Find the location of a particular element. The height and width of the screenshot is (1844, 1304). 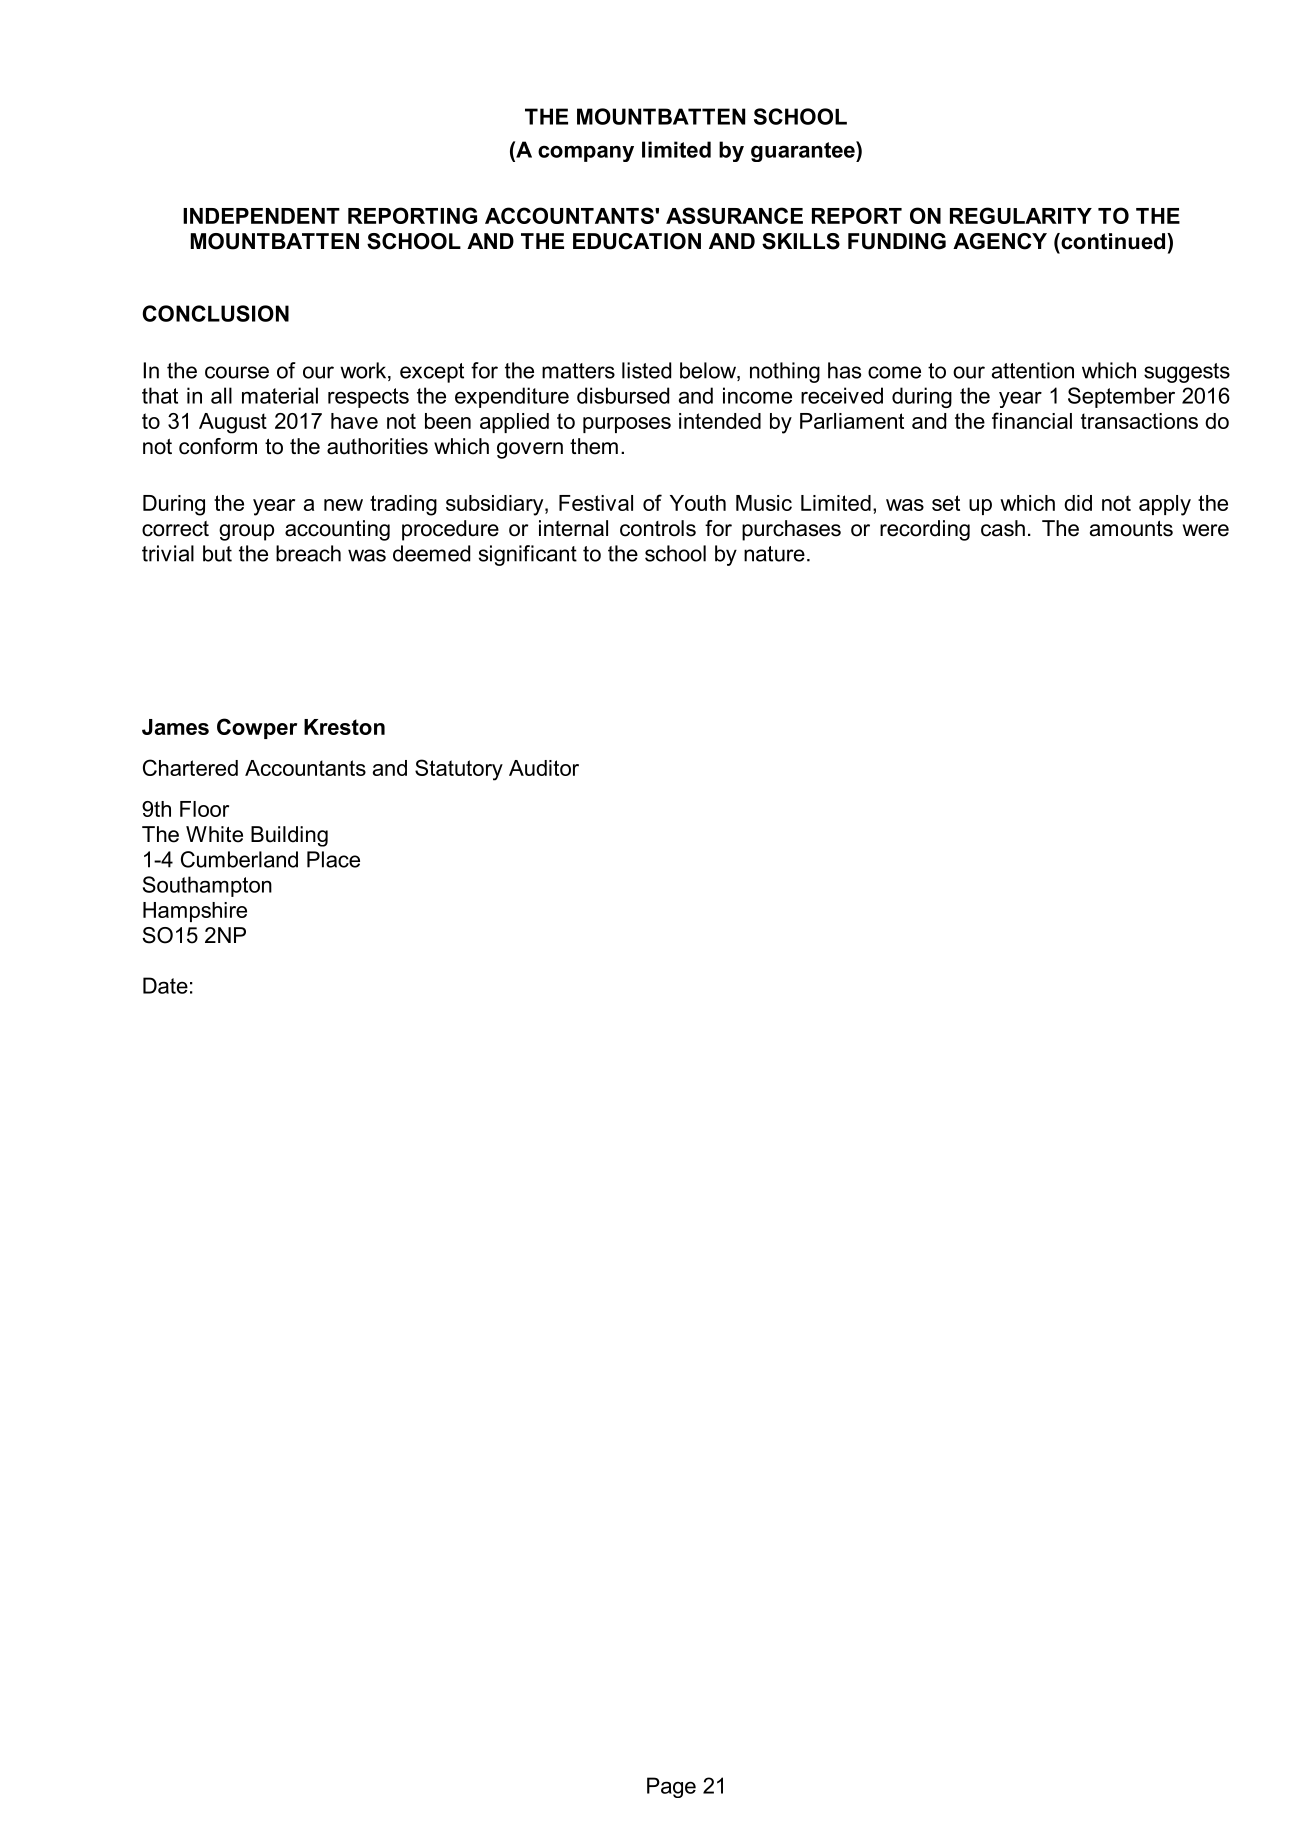

ASSURANCE is located at coordinates (734, 215).
